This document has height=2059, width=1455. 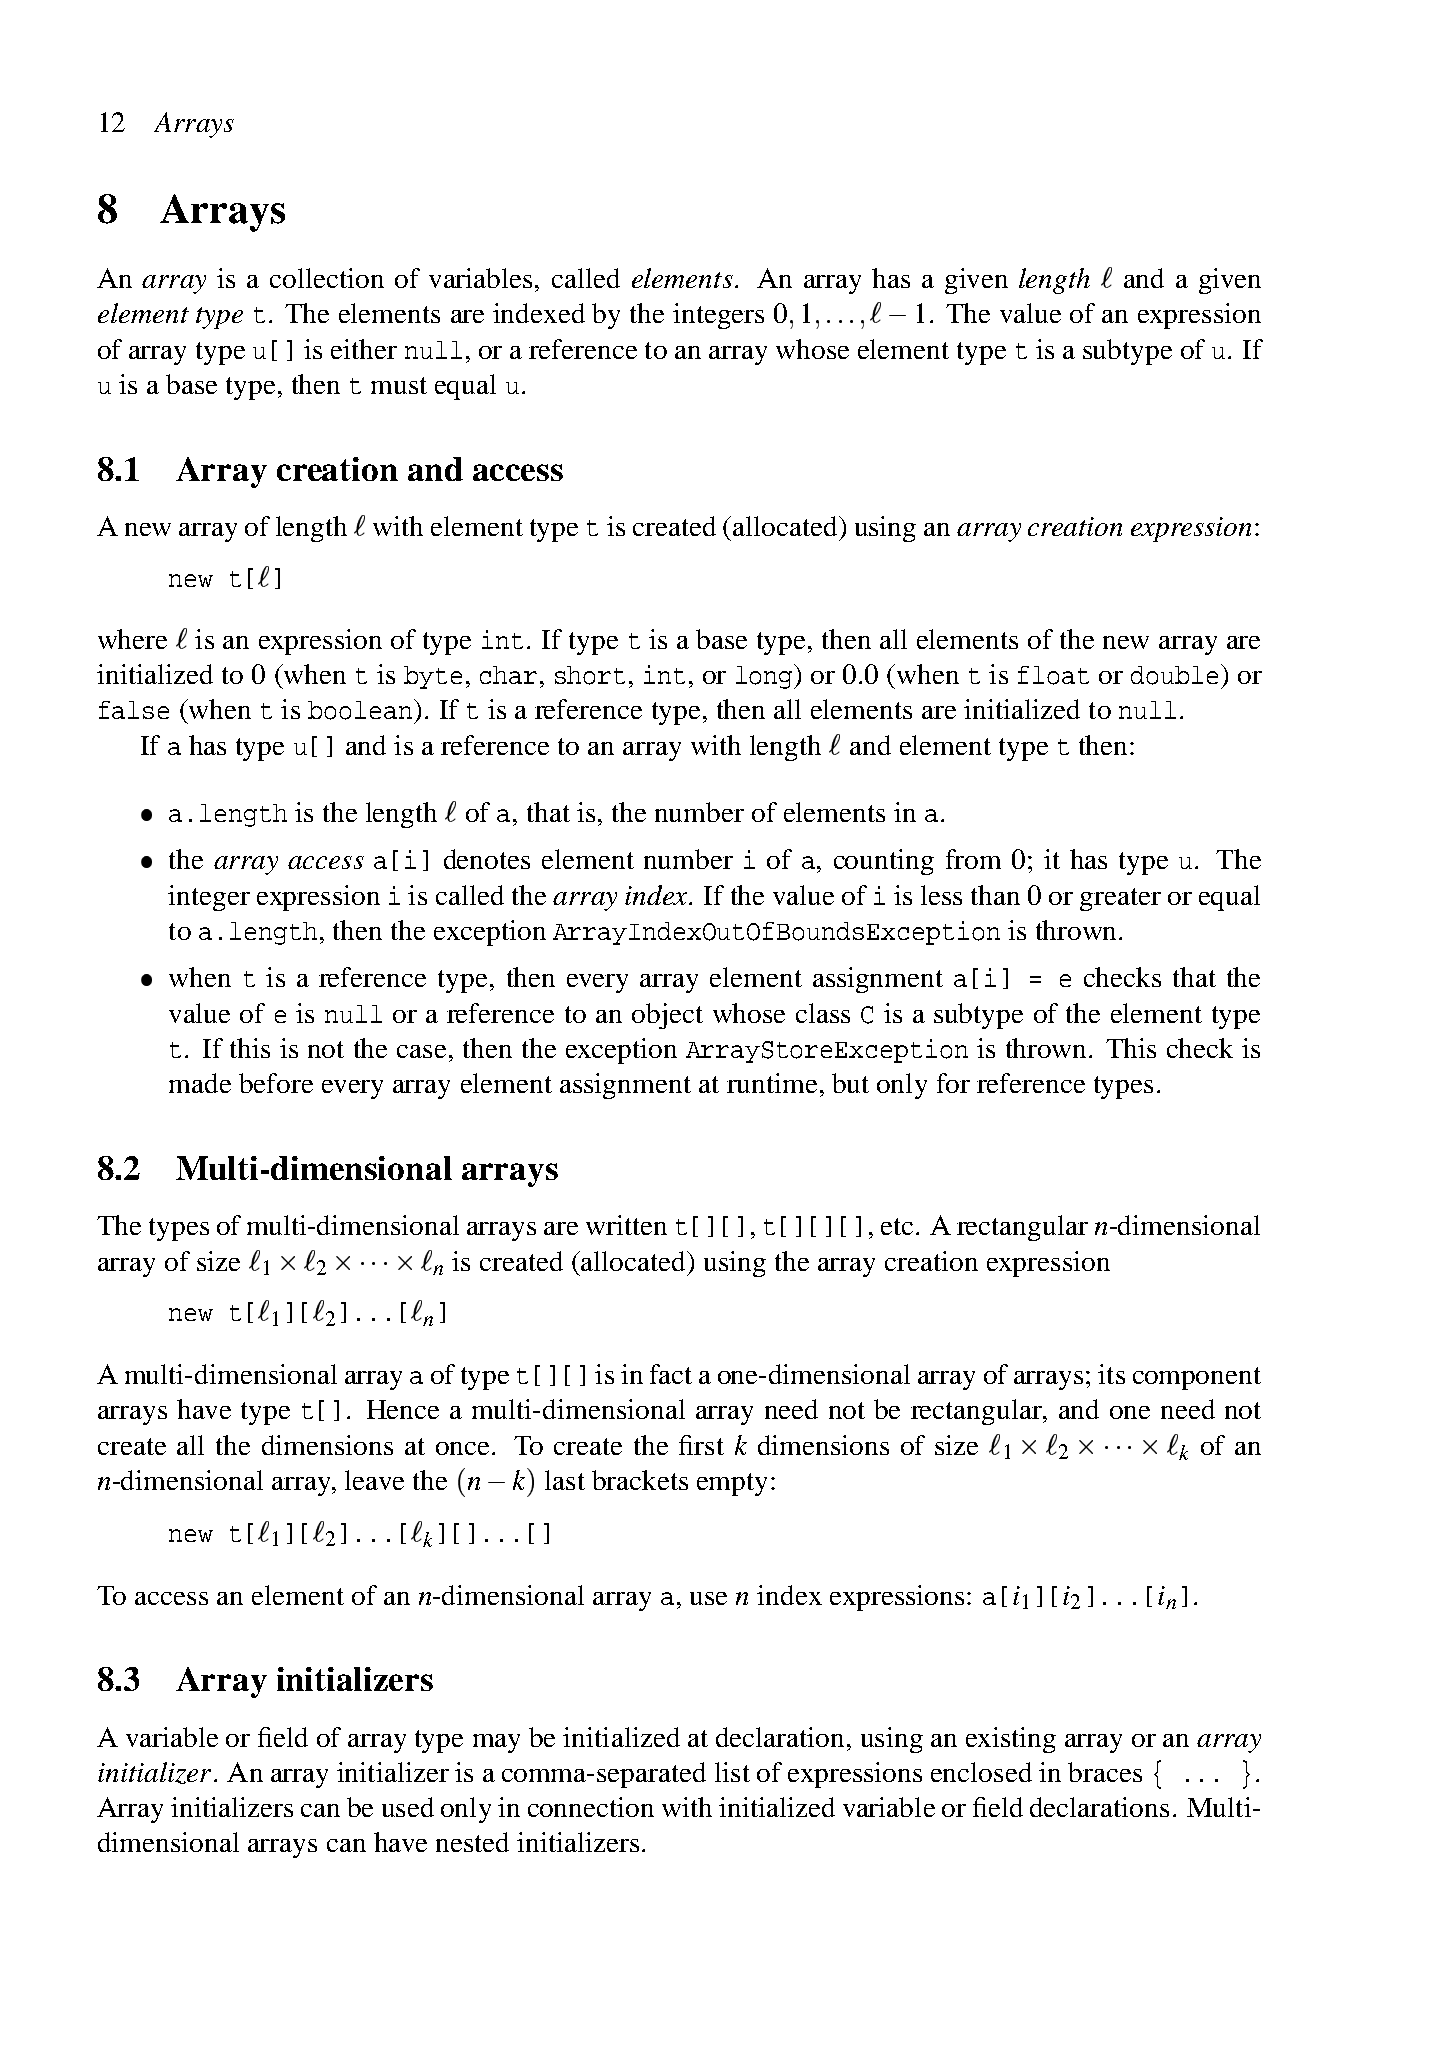 What do you see at coordinates (1053, 675) in the document?
I see `float` at bounding box center [1053, 675].
